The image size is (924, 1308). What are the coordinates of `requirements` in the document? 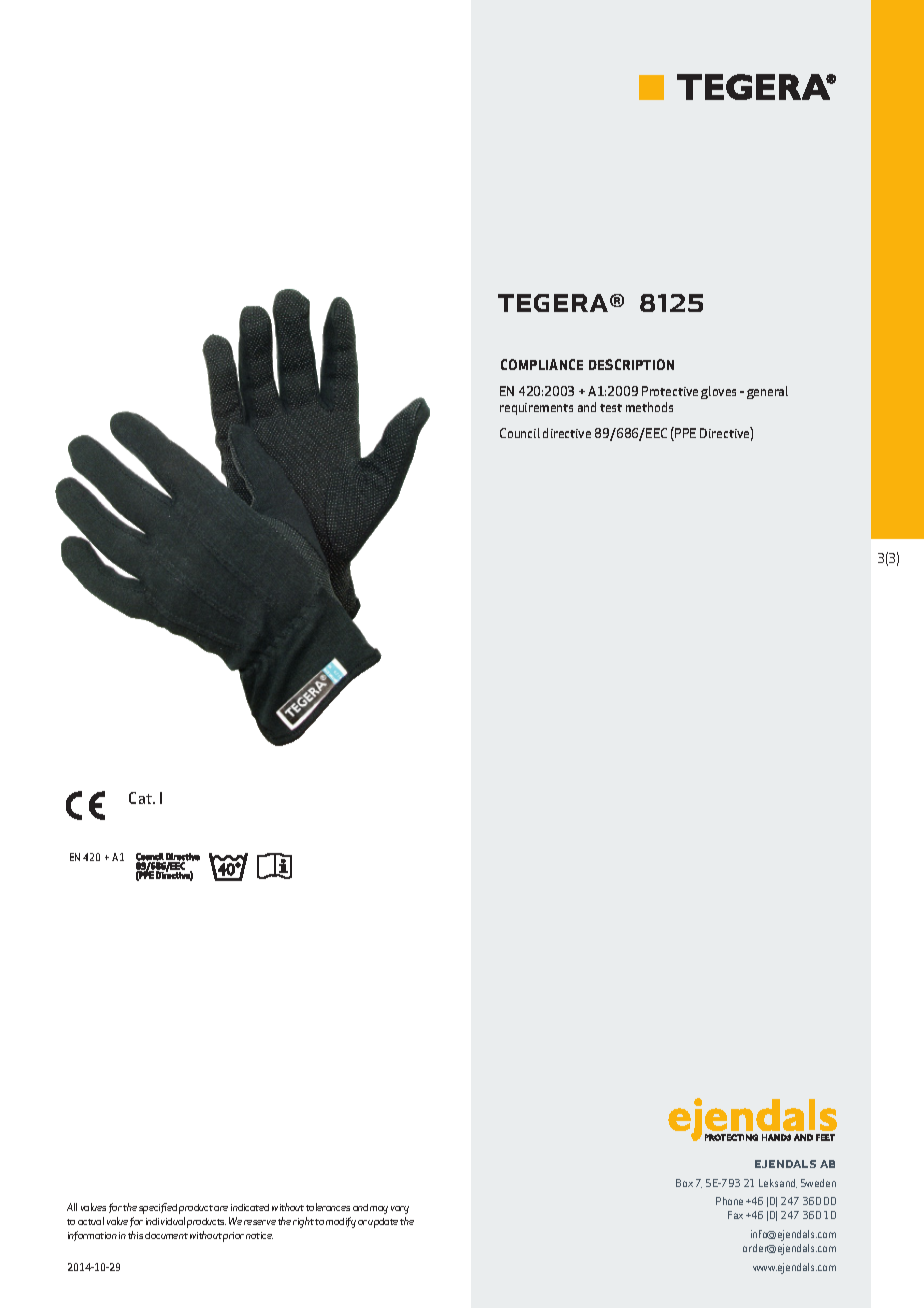 It's located at (536, 409).
